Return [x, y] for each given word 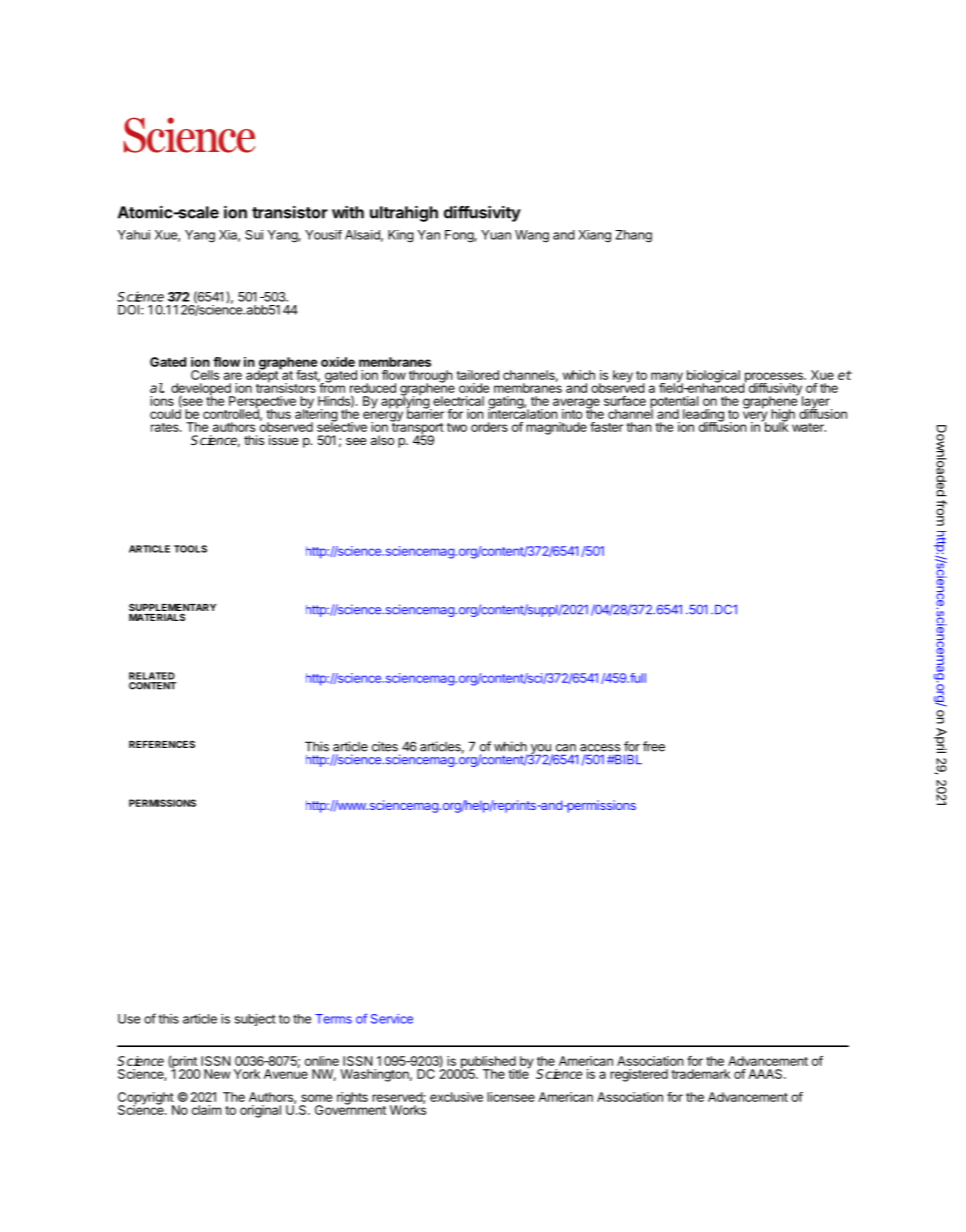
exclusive [456, 1097]
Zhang [633, 236]
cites [385, 746]
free [654, 746]
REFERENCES [162, 744]
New [217, 1074]
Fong [460, 236]
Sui [254, 235]
